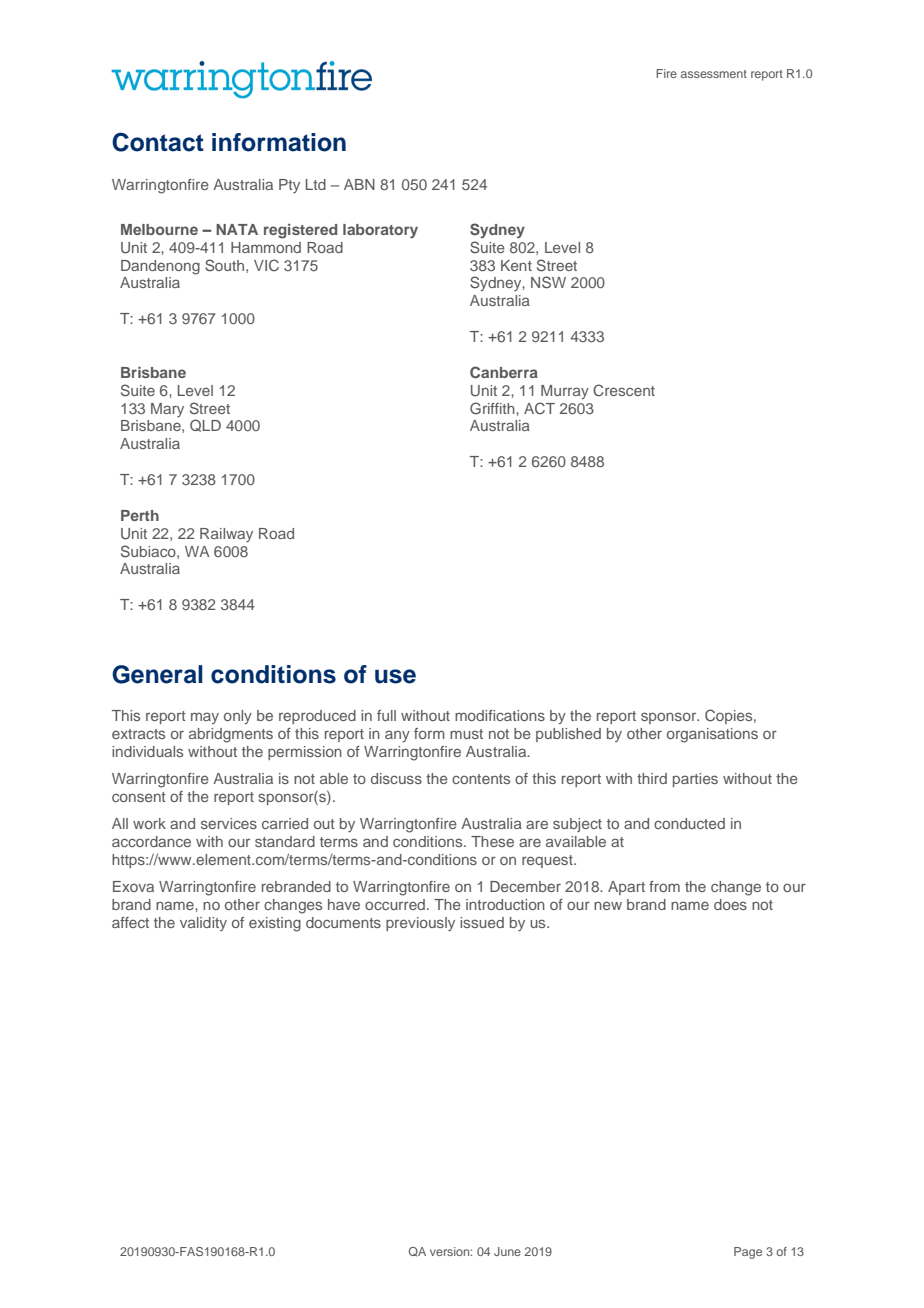 This image has height=1308, width=924. I want to click on Griffith, so click(493, 408).
